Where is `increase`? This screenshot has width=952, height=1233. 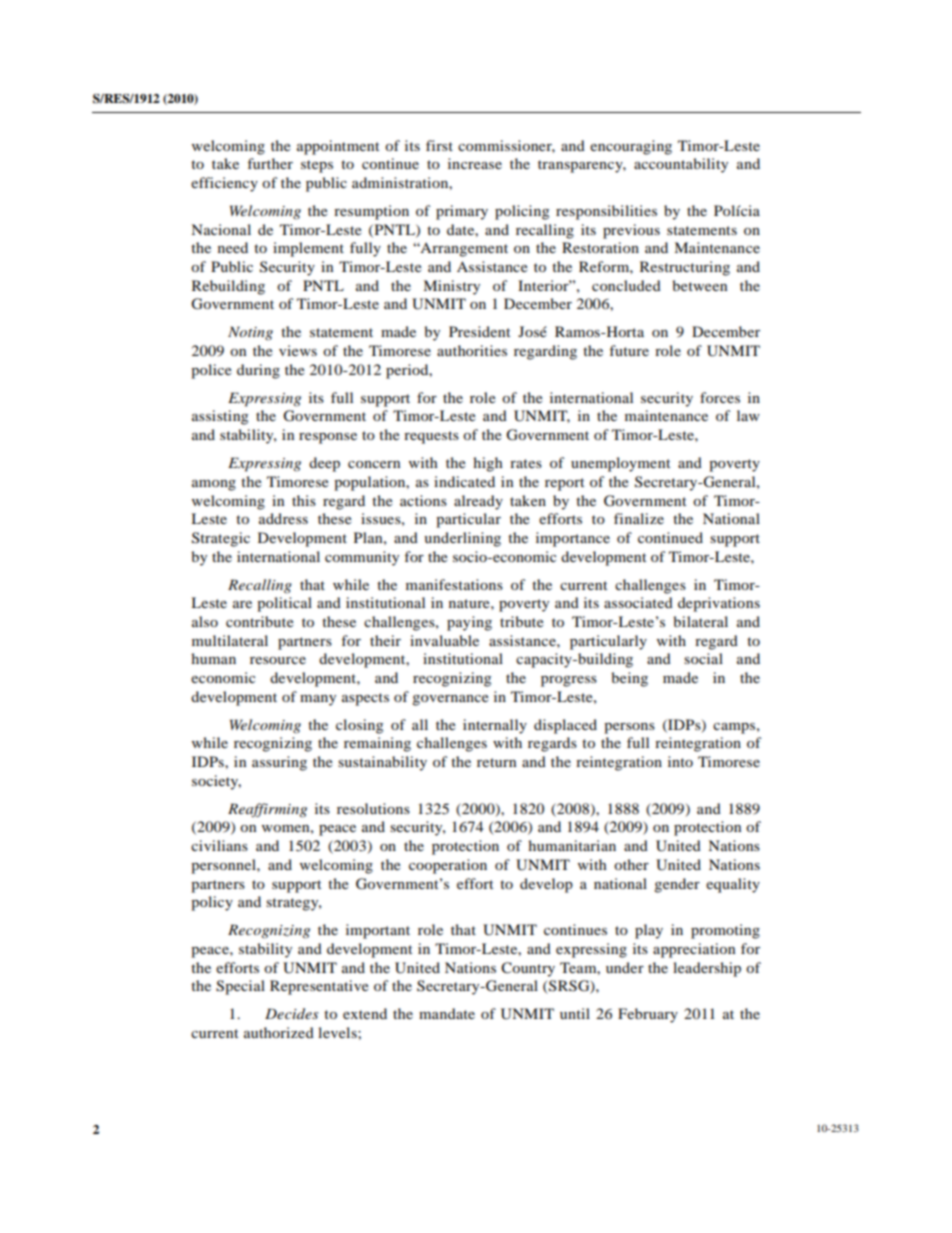
increase is located at coordinates (475, 163).
